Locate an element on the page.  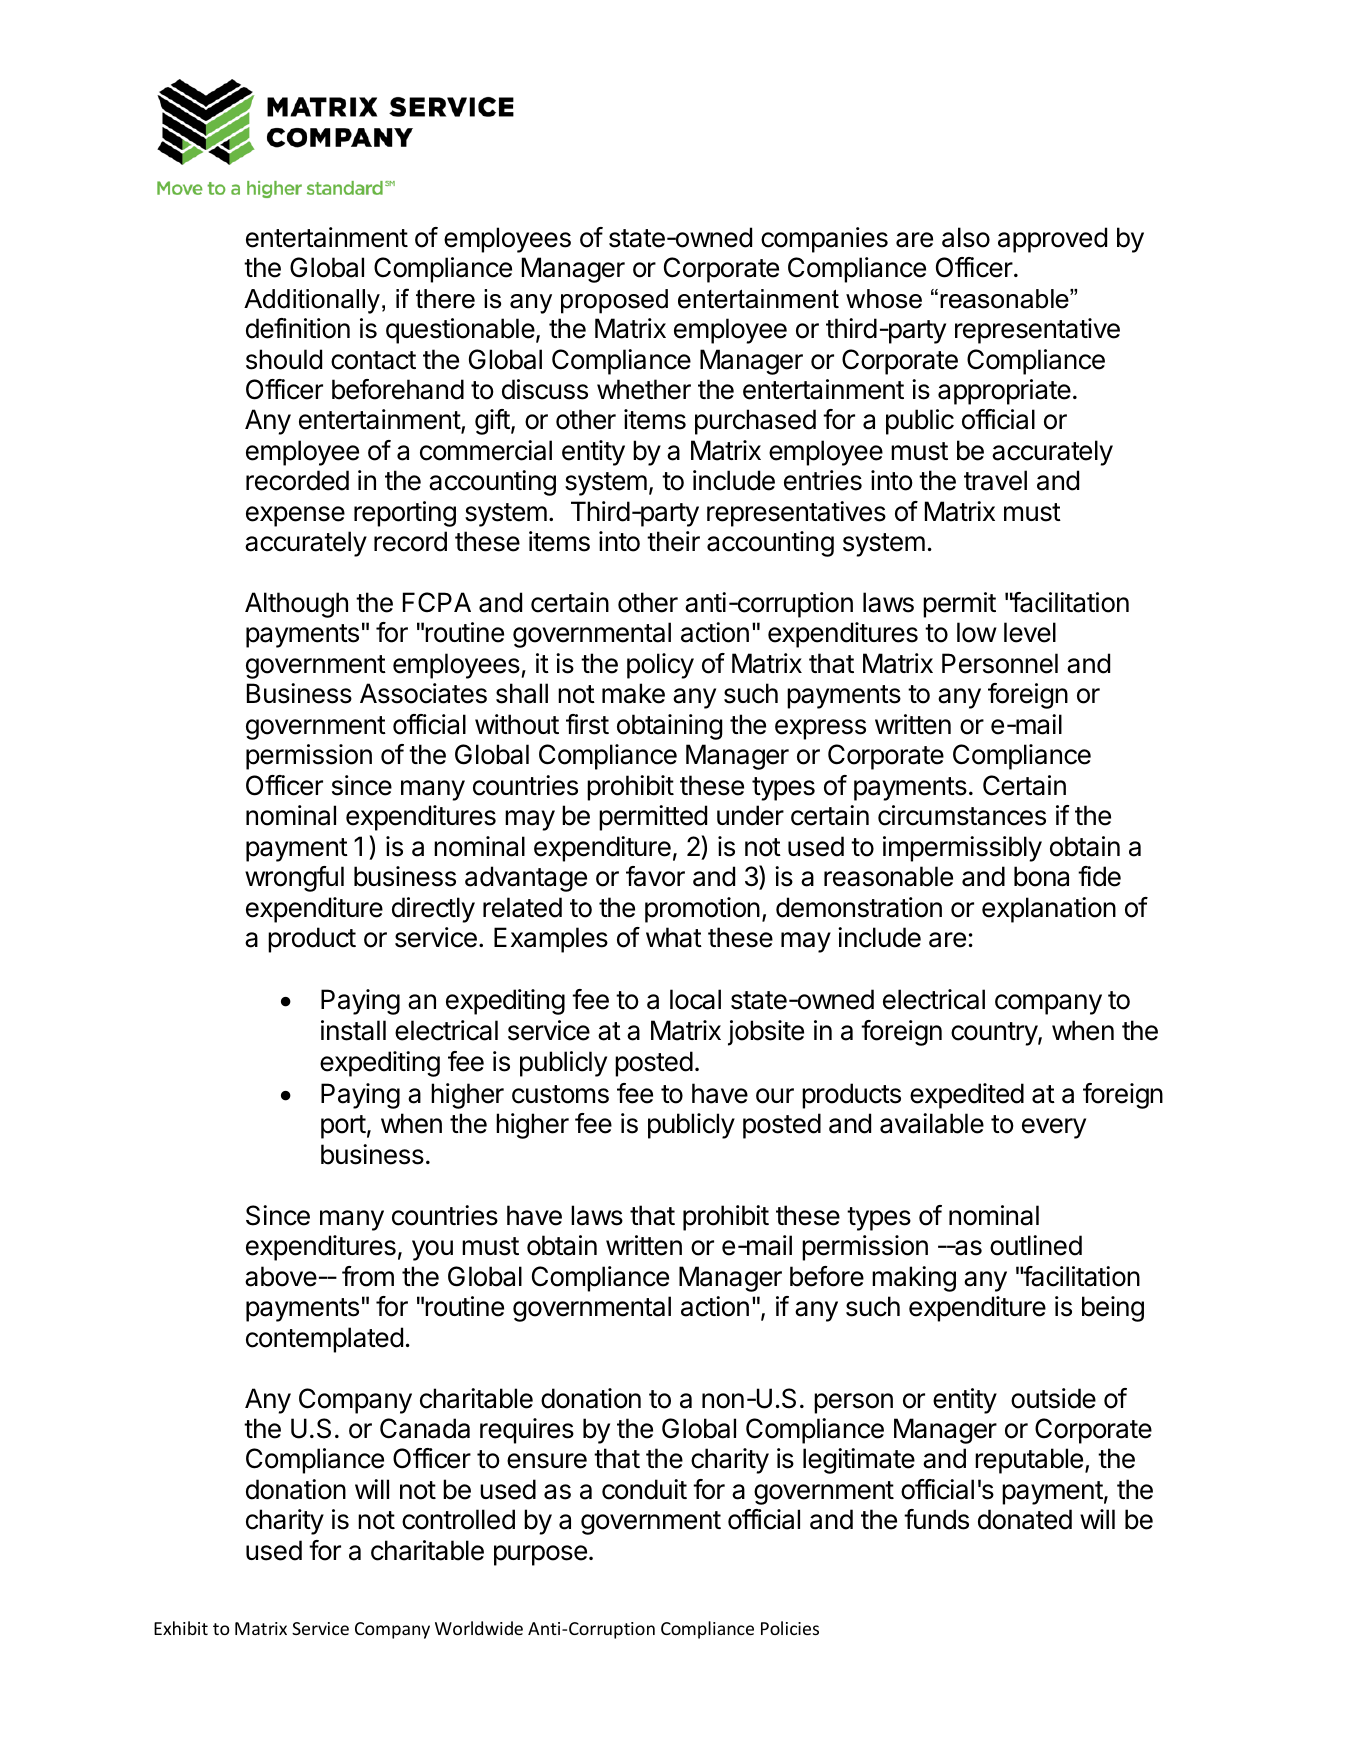
Exhibit is located at coordinates (181, 1628).
